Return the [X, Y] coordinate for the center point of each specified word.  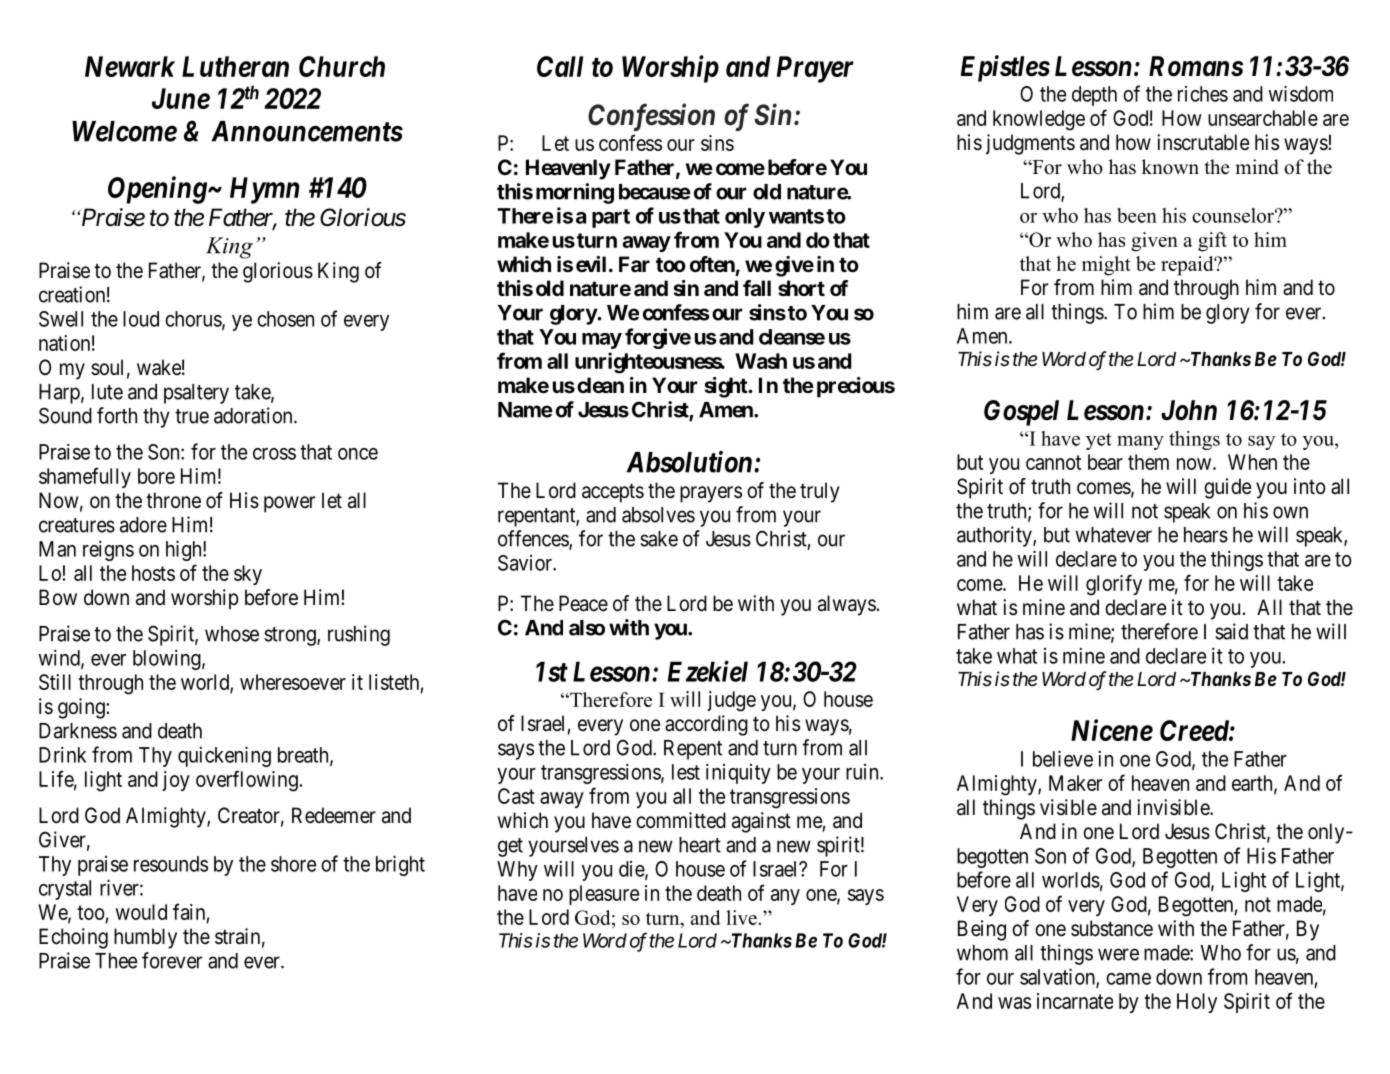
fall [757, 288]
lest [686, 772]
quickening [224, 756]
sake [659, 539]
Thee [116, 961]
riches [1203, 94]
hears [1206, 535]
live [741, 917]
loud [141, 319]
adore [143, 525]
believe [1063, 758]
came [1128, 979]
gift [1212, 242]
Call [560, 66]
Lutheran [235, 66]
